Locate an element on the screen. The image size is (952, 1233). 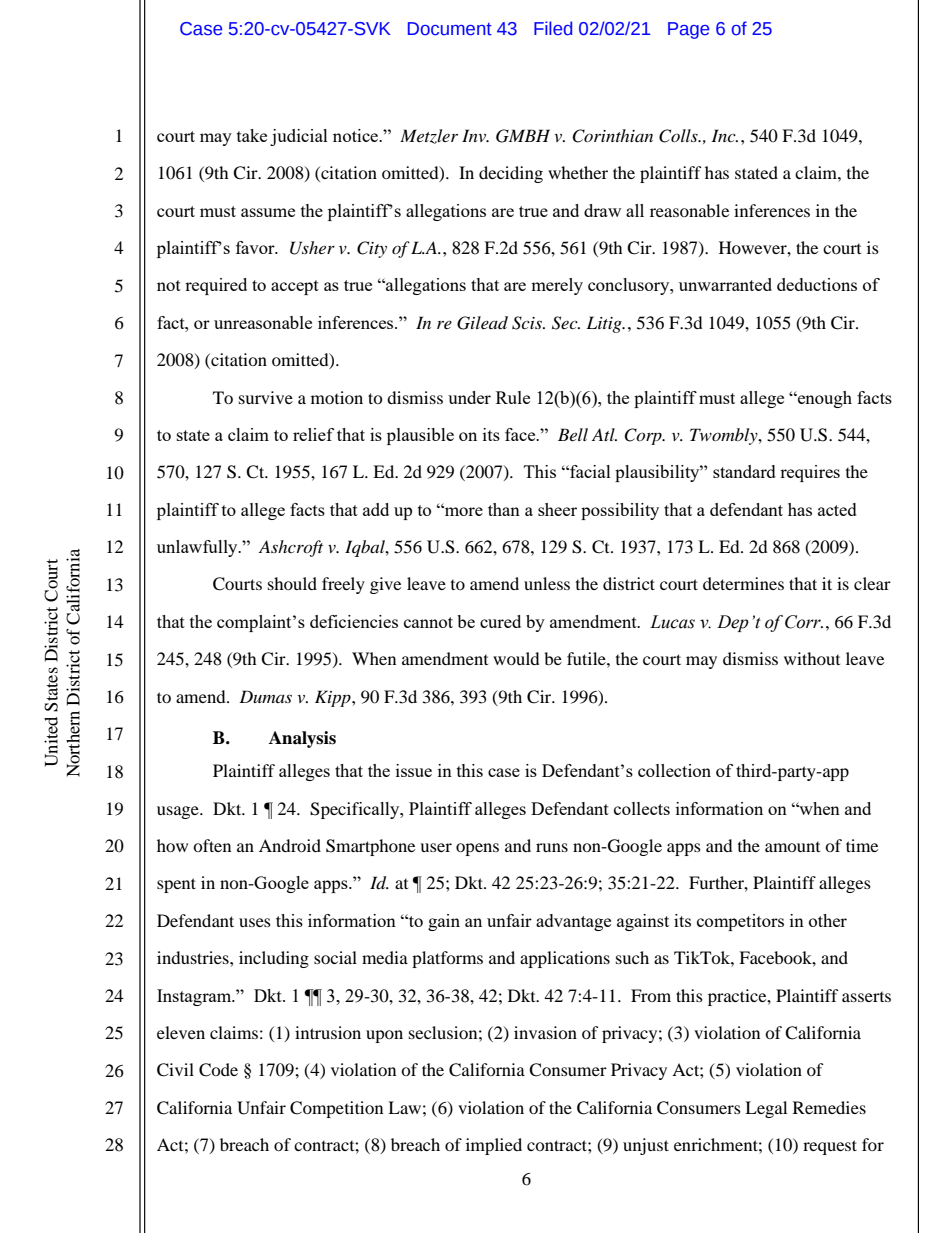
Rule is located at coordinates (513, 397).
